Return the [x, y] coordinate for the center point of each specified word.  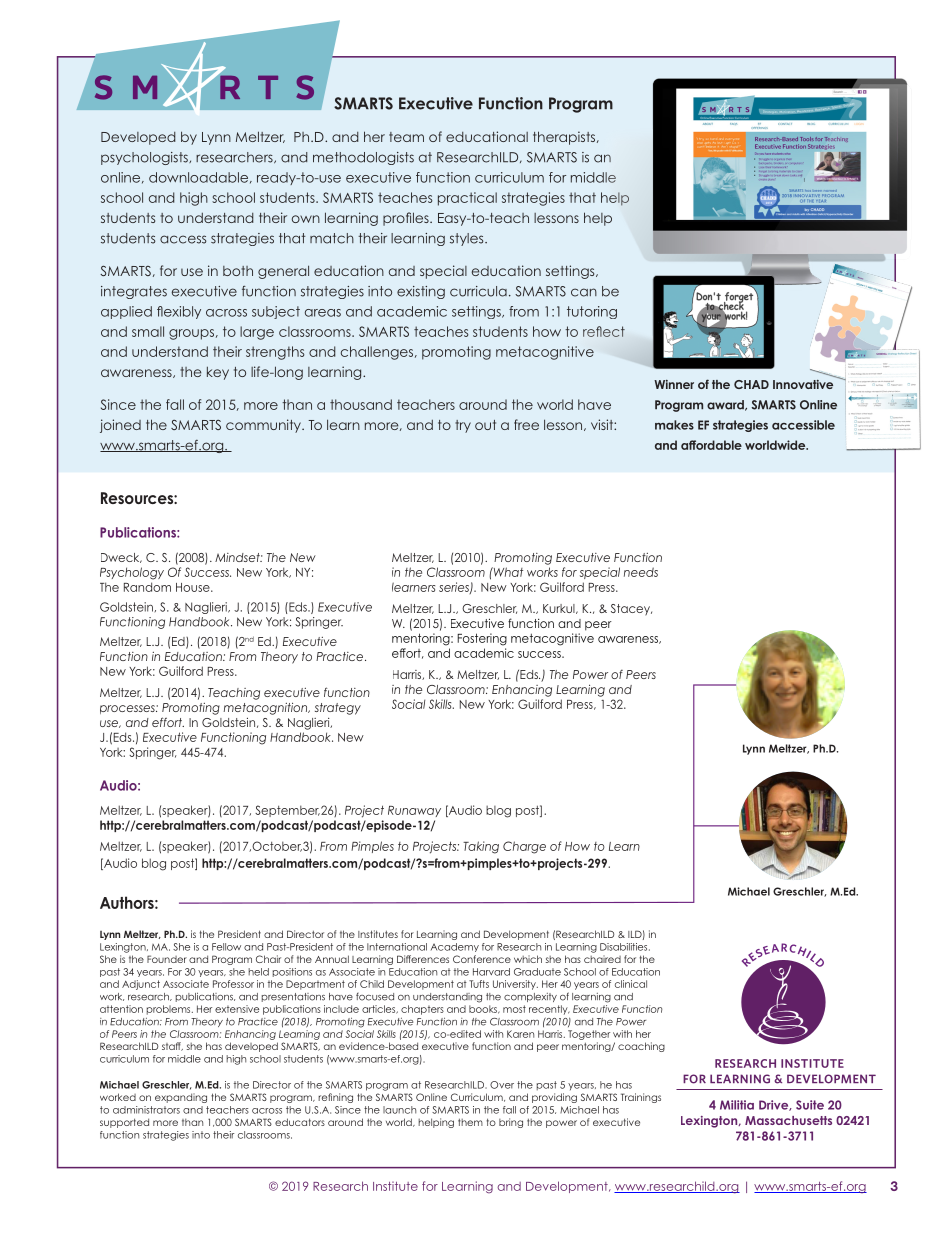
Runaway [414, 811]
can [584, 292]
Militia [737, 1105]
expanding [181, 1098]
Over [502, 1085]
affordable [711, 445]
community [264, 426]
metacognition [266, 708]
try [463, 426]
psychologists [145, 158]
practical [467, 199]
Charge [524, 847]
